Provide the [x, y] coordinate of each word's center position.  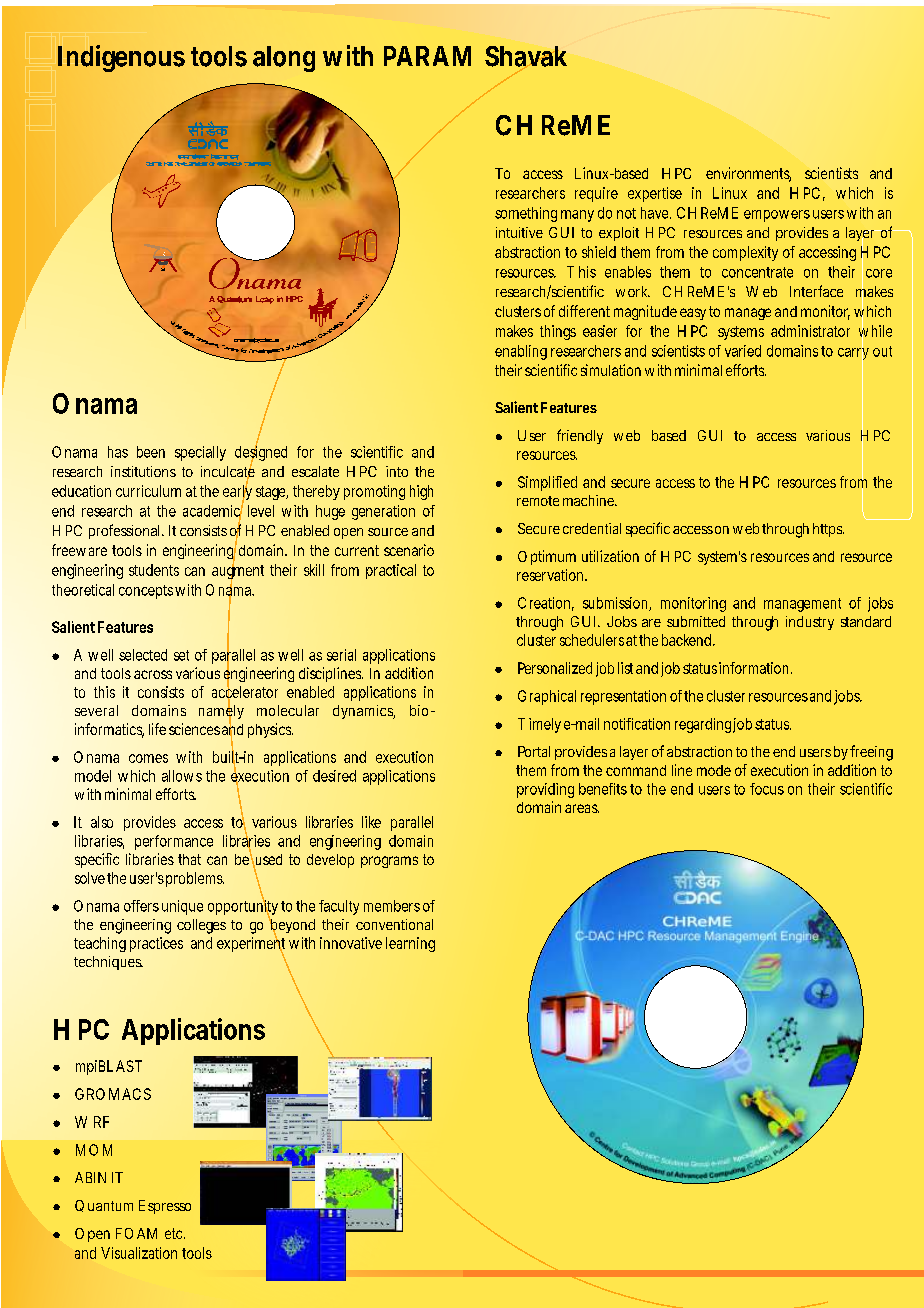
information [755, 668]
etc [175, 1233]
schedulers [592, 640]
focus [767, 789]
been [151, 452]
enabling [521, 352]
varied [743, 351]
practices [156, 944]
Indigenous [121, 58]
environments [748, 174]
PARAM [427, 56]
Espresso [165, 1207]
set [181, 655]
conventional [394, 924]
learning [410, 944]
